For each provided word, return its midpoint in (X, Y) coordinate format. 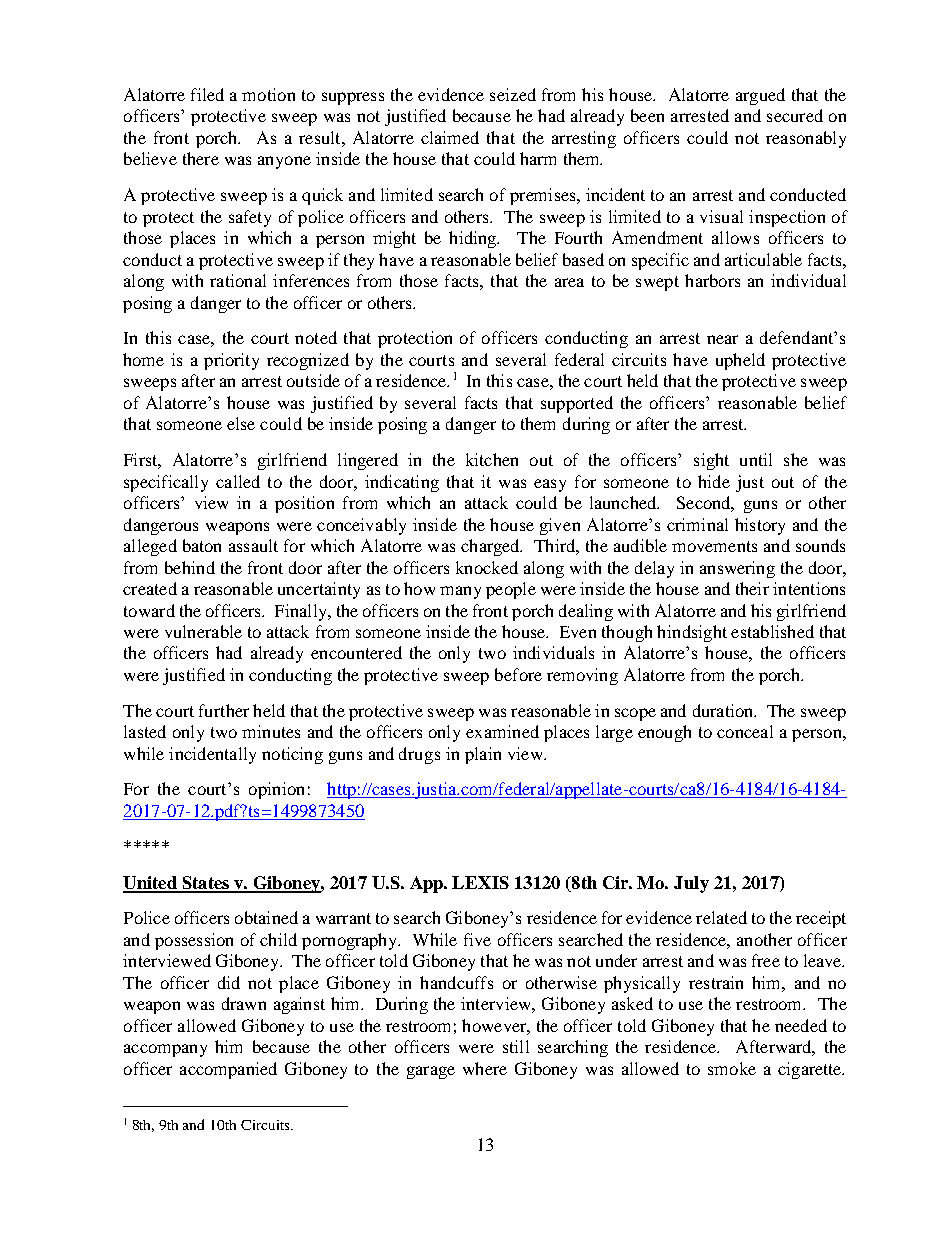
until (756, 459)
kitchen (492, 459)
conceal (745, 731)
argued (760, 96)
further (224, 710)
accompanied (228, 1070)
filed (207, 94)
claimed (450, 137)
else (241, 423)
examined (502, 731)
